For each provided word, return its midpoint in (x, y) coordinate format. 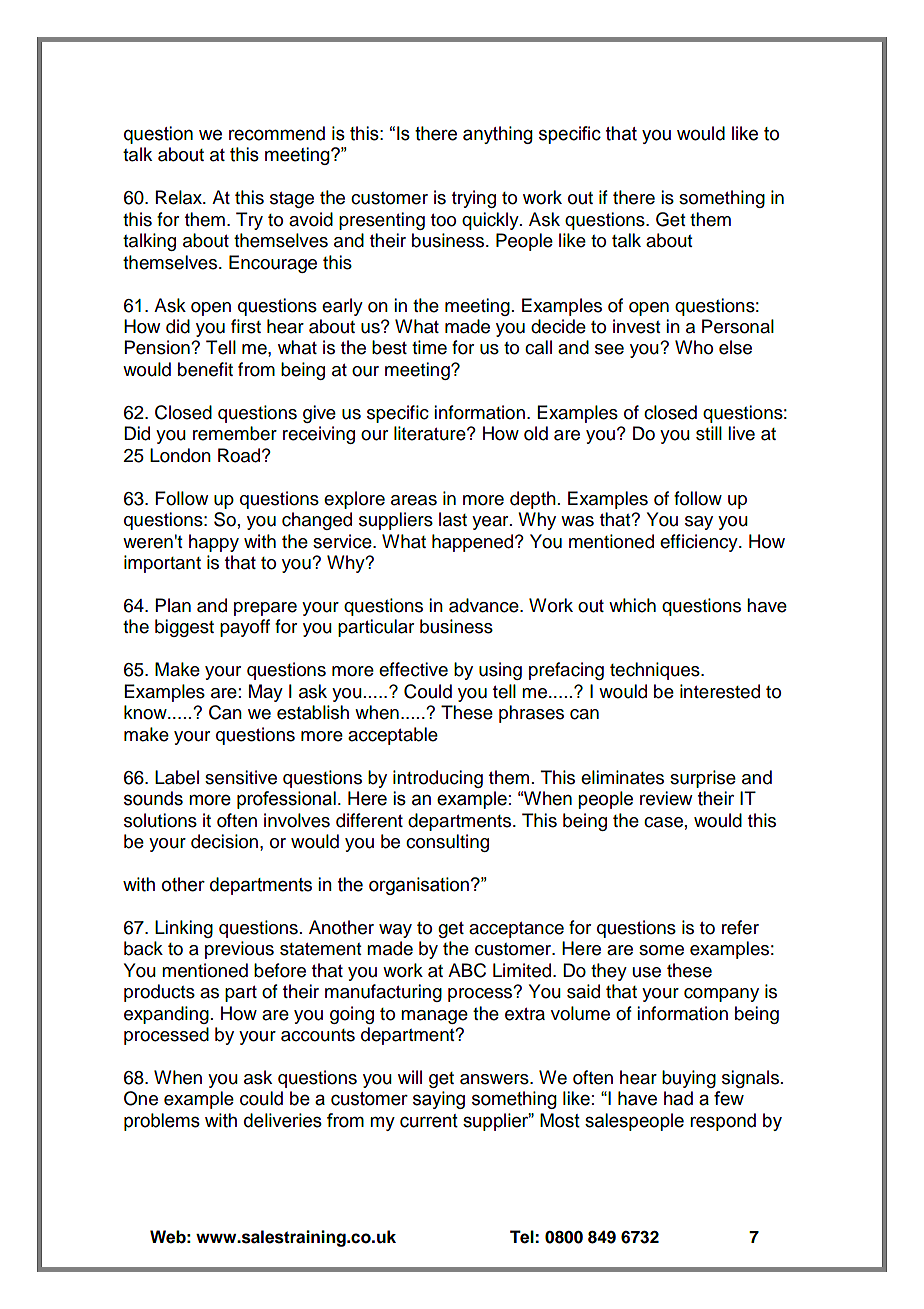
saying (439, 1100)
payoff (245, 628)
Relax (180, 197)
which (632, 605)
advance (485, 605)
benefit (205, 369)
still (709, 433)
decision (224, 841)
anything (498, 135)
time (429, 347)
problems (162, 1122)
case (663, 822)
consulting (447, 843)
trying (474, 199)
